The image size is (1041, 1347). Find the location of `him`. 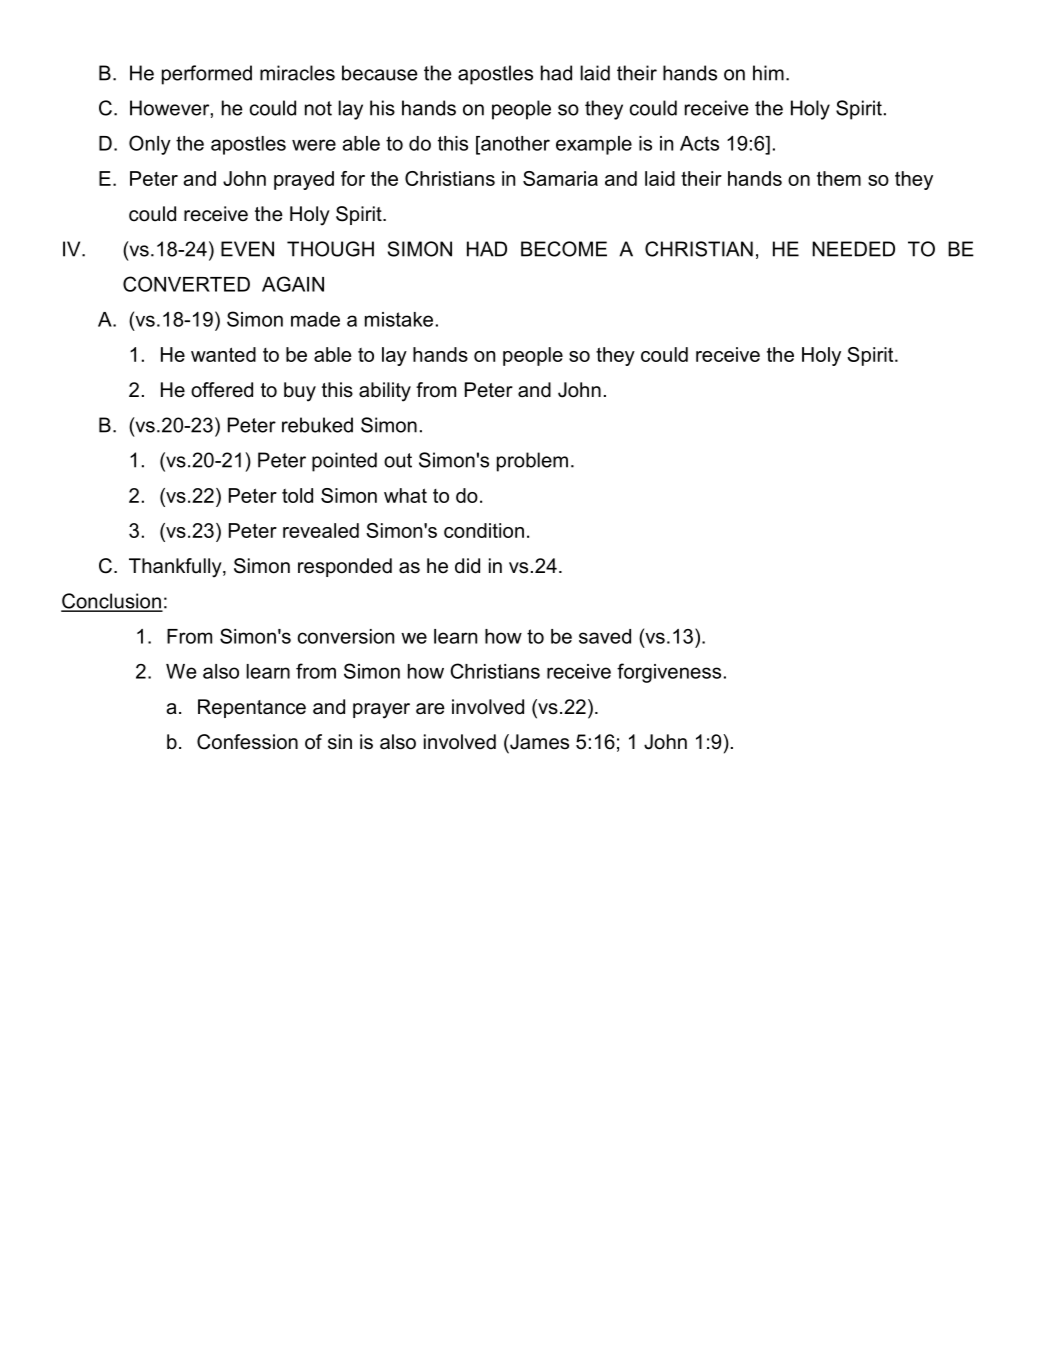

him is located at coordinates (768, 73).
